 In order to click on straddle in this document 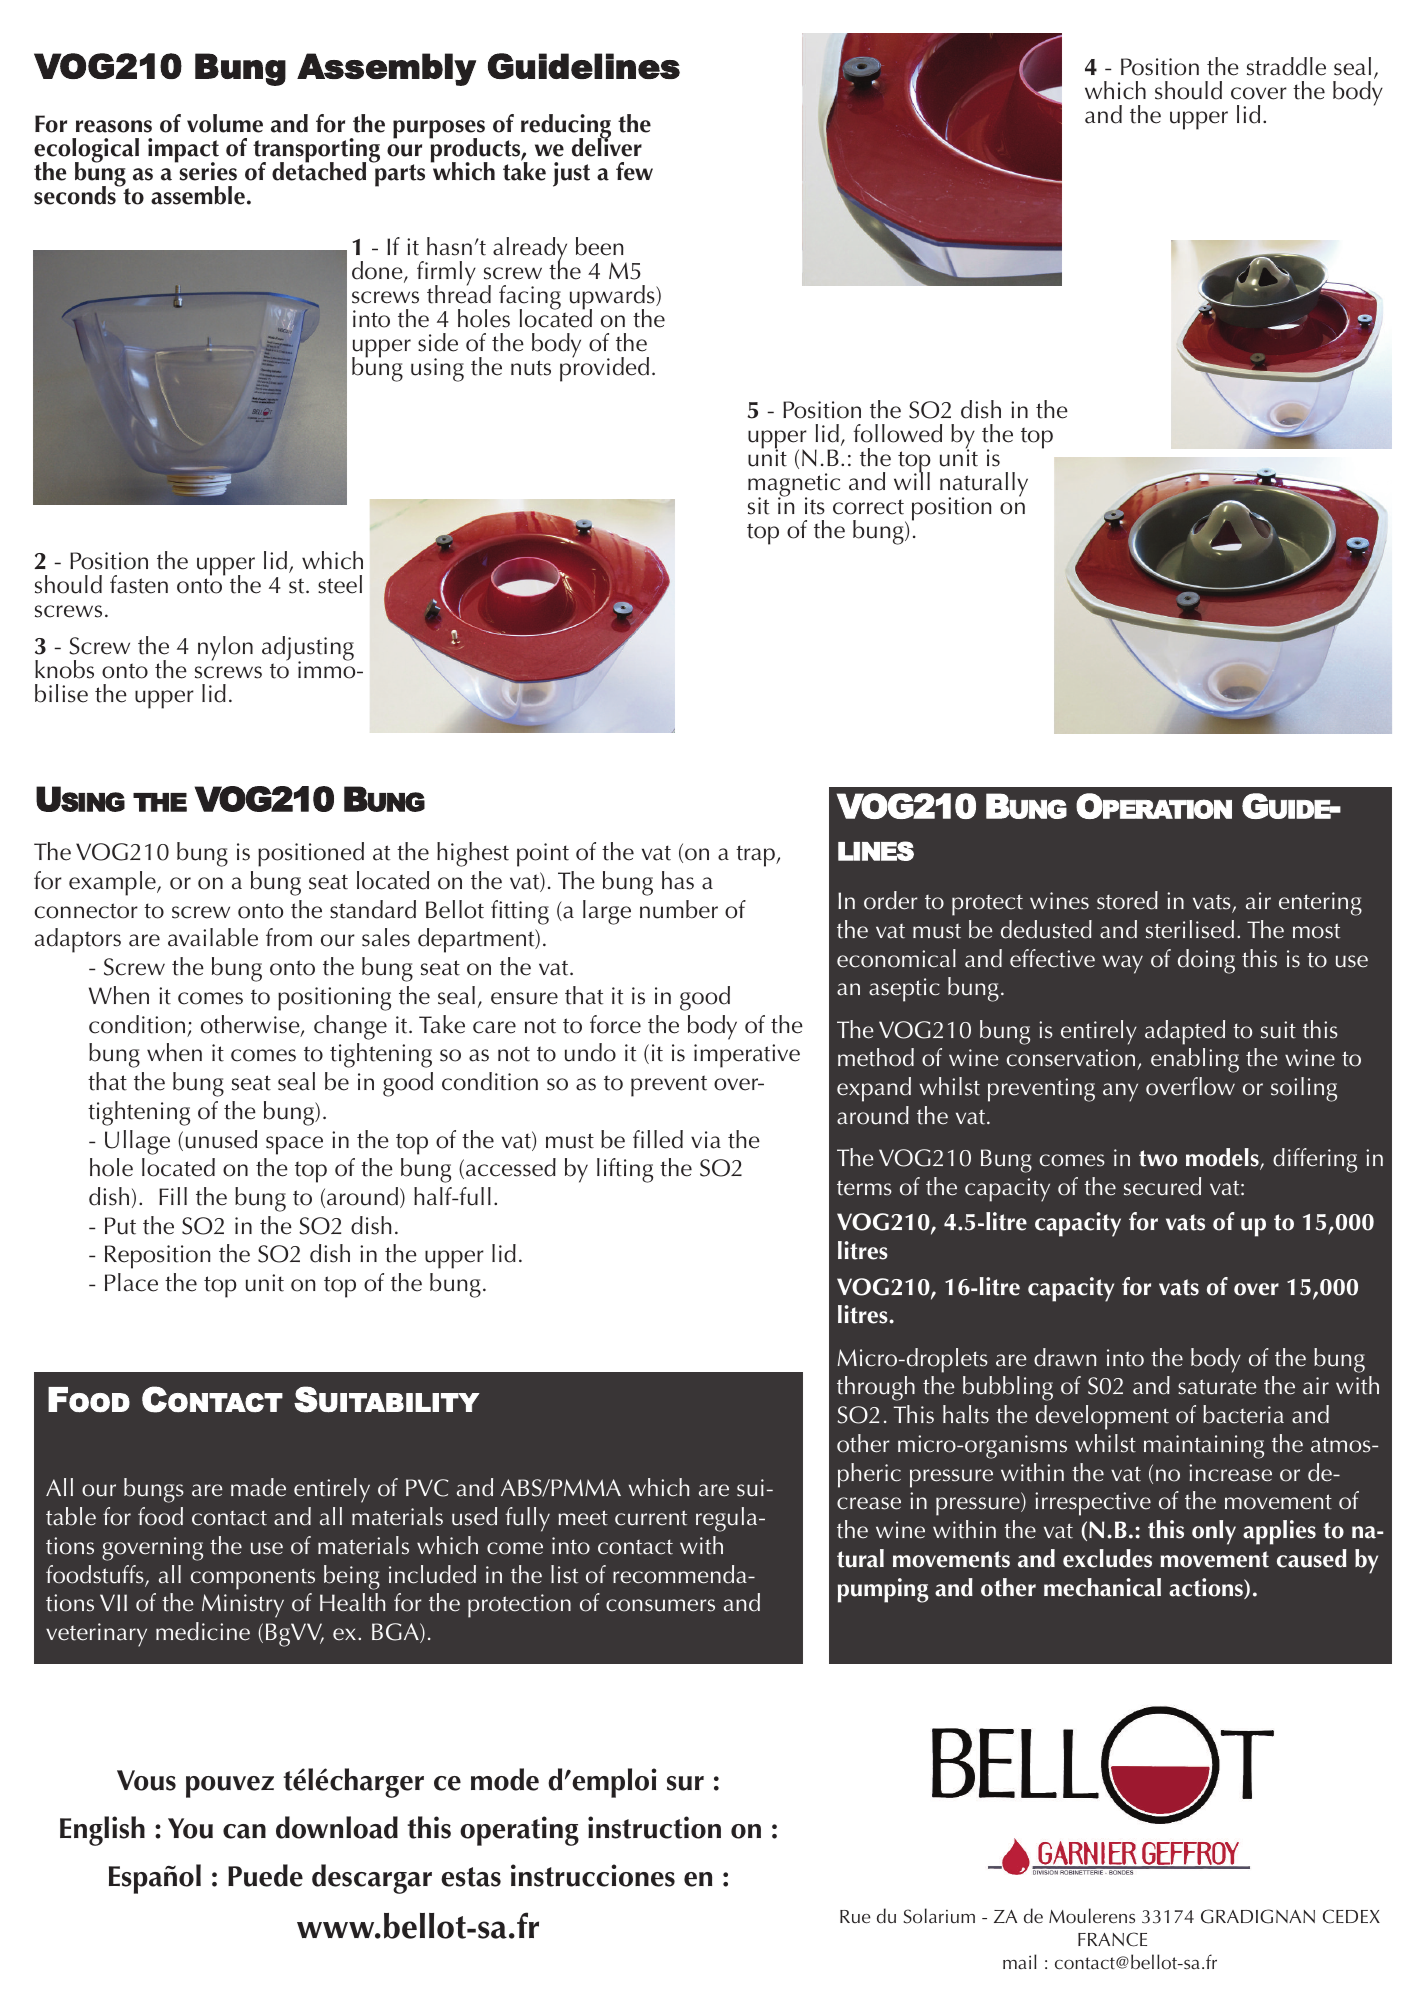, I will do `click(1286, 66)`.
